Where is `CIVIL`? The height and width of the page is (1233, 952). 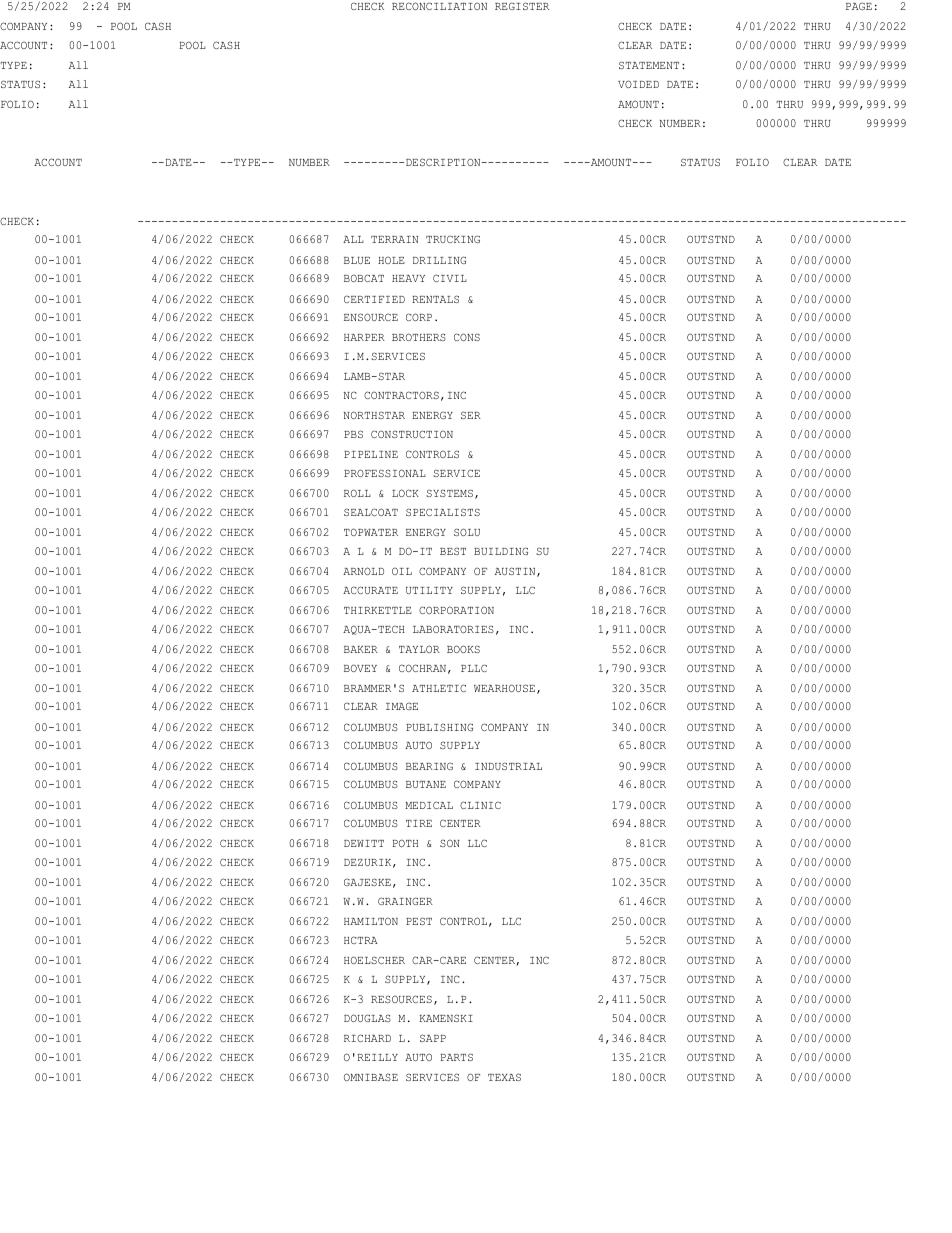
CIVIL is located at coordinates (450, 278).
